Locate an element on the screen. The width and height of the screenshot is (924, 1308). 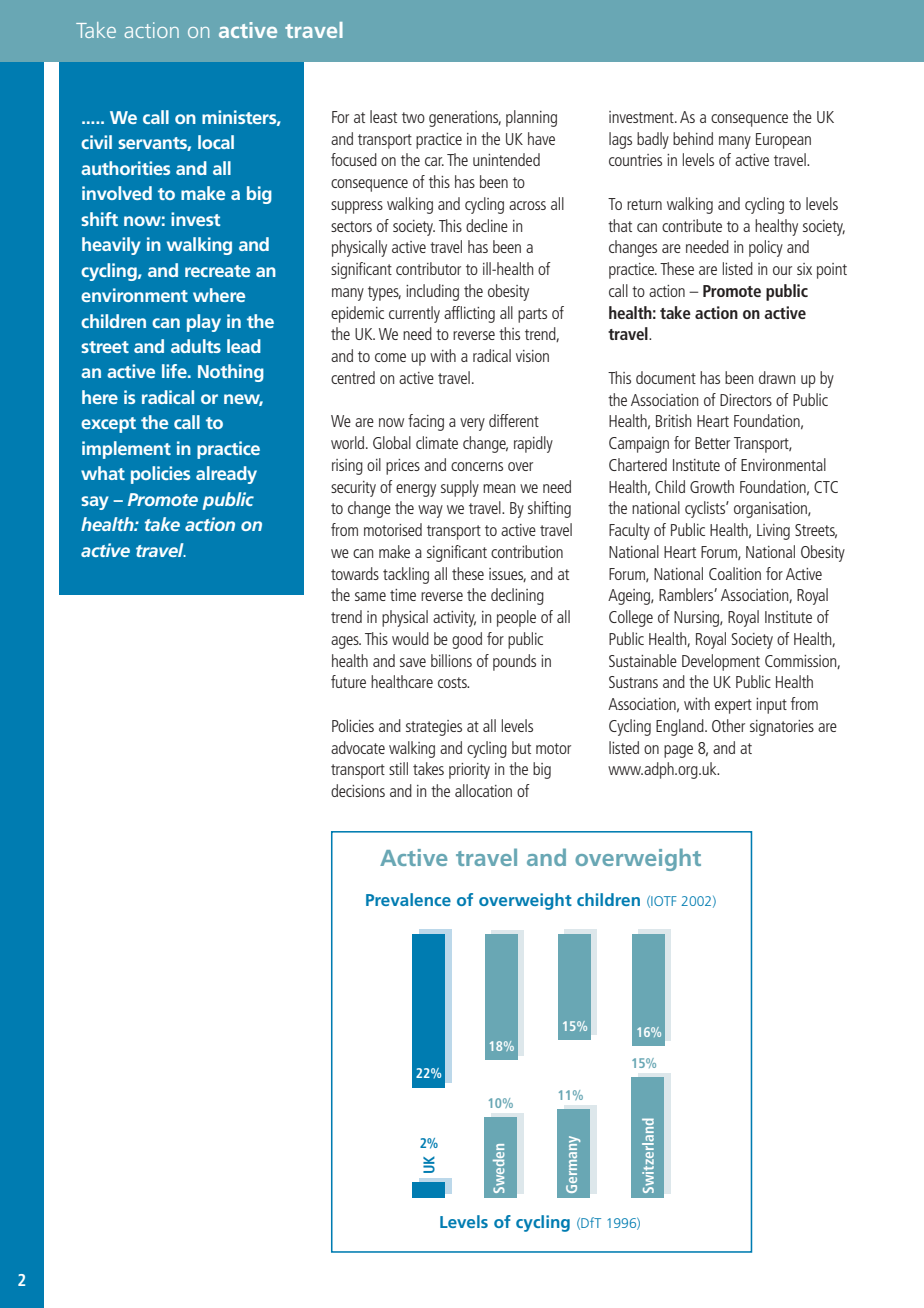
very is located at coordinates (472, 424).
